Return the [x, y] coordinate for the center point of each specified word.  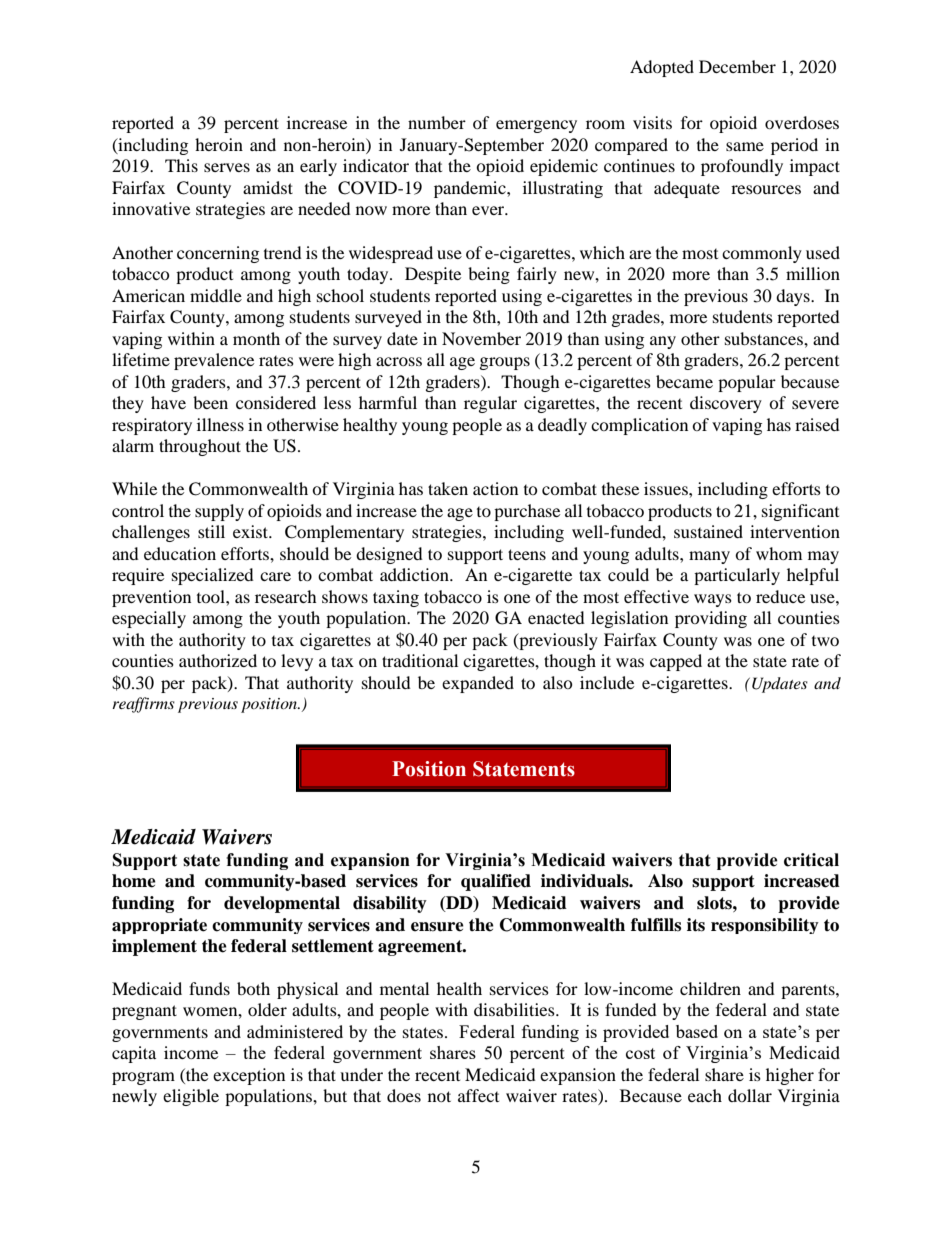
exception [249, 1076]
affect [478, 1095]
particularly [737, 576]
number [437, 122]
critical [811, 860]
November [481, 338]
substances [765, 338]
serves [227, 167]
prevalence [214, 361]
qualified [496, 882]
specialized [213, 576]
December [737, 66]
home [134, 881]
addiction [415, 574]
